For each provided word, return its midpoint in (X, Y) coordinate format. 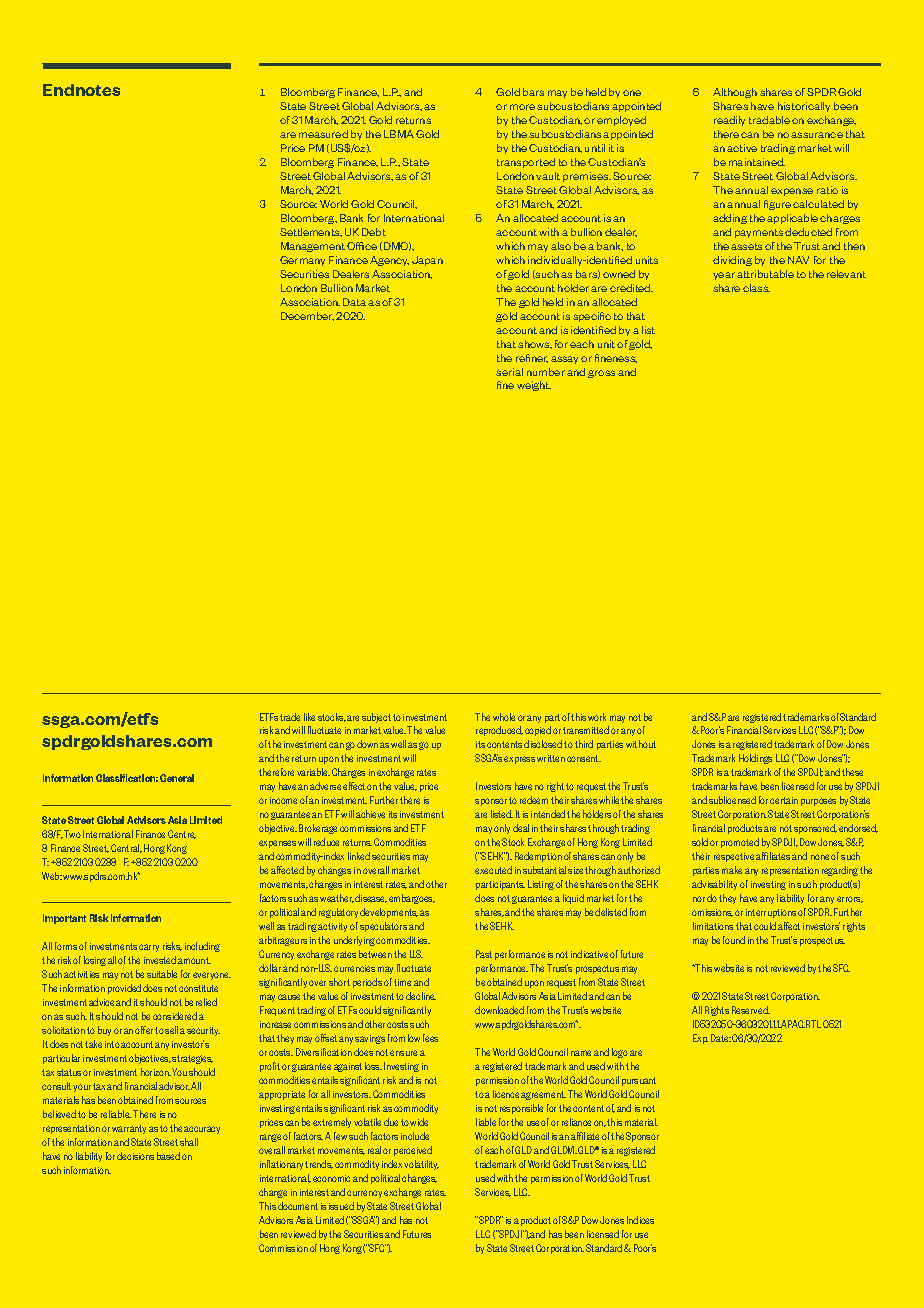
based (168, 1156)
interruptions (771, 913)
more (522, 107)
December (307, 316)
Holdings (755, 759)
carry (149, 948)
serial (509, 372)
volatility (421, 1165)
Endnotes (81, 90)
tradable (769, 120)
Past (484, 954)
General (177, 778)
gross (601, 374)
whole (504, 717)
